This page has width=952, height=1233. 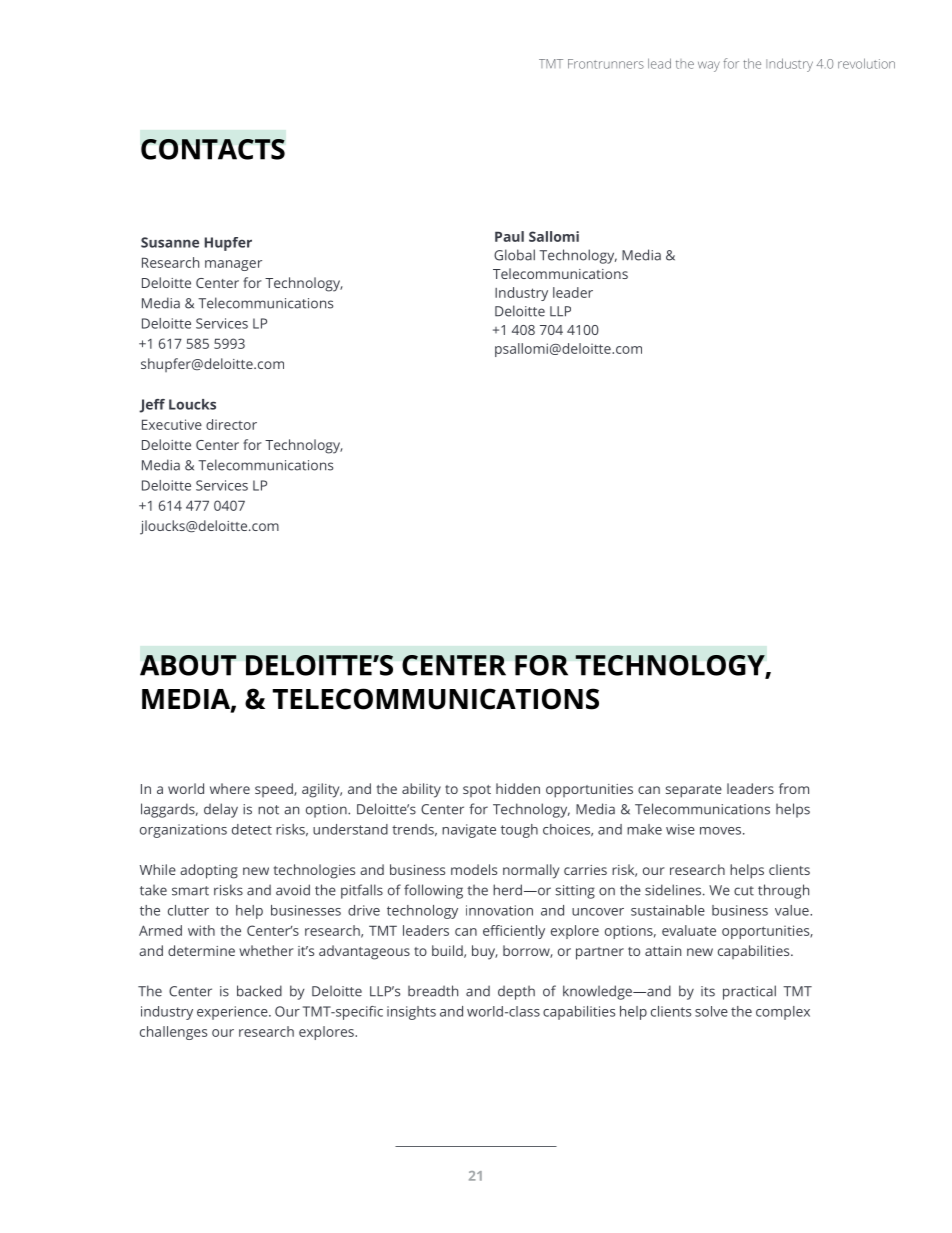 What do you see at coordinates (516, 992) in the page?
I see `depth` at bounding box center [516, 992].
